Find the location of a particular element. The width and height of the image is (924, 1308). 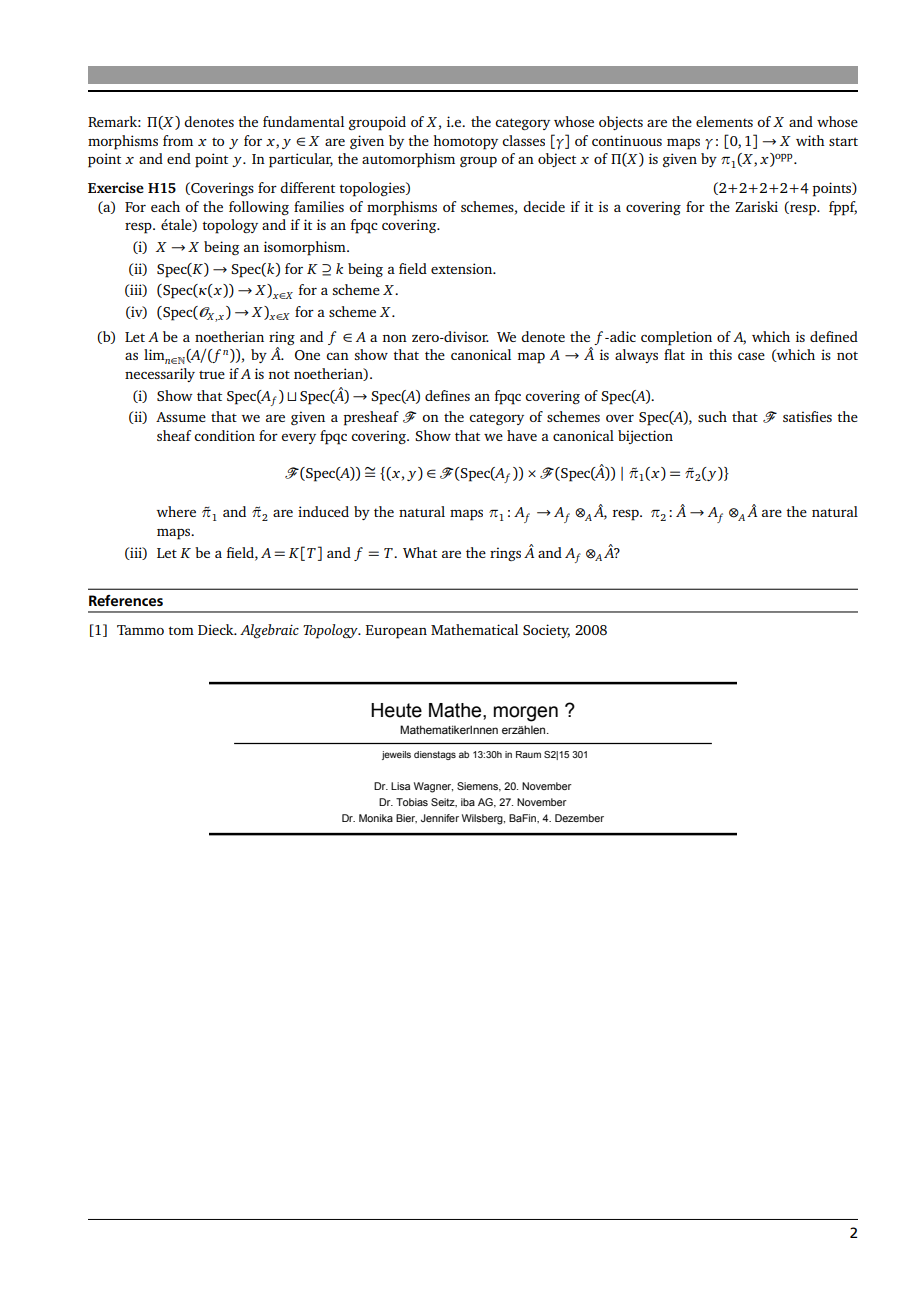

from is located at coordinates (178, 140).
